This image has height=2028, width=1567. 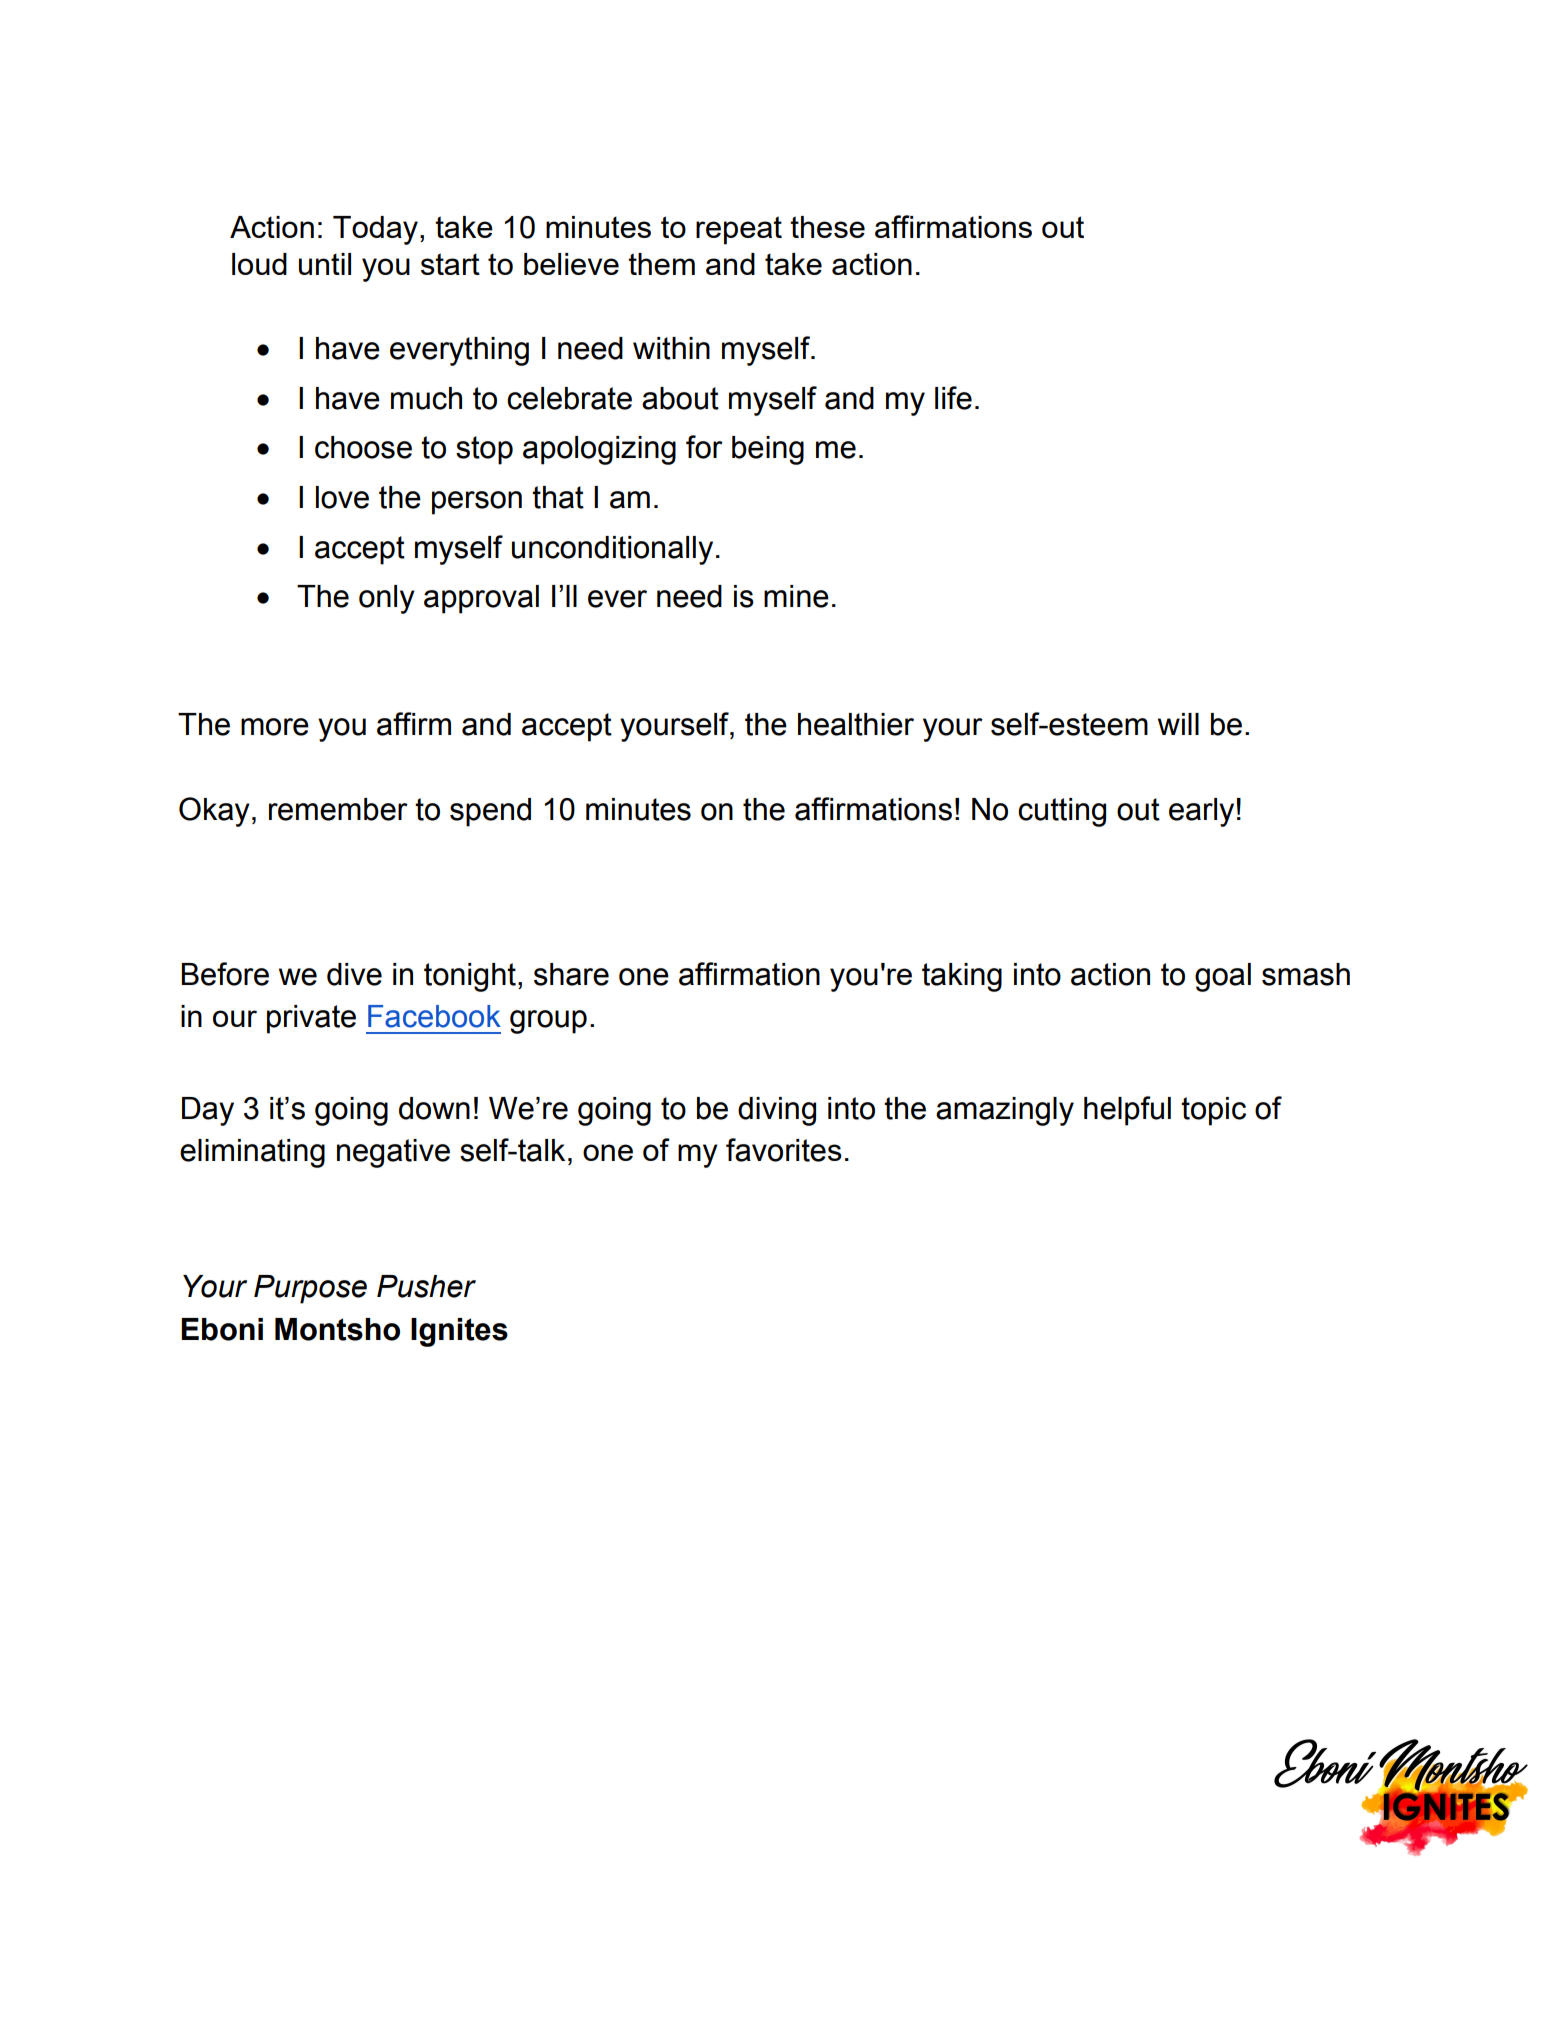 What do you see at coordinates (1201, 812) in the image?
I see `early` at bounding box center [1201, 812].
